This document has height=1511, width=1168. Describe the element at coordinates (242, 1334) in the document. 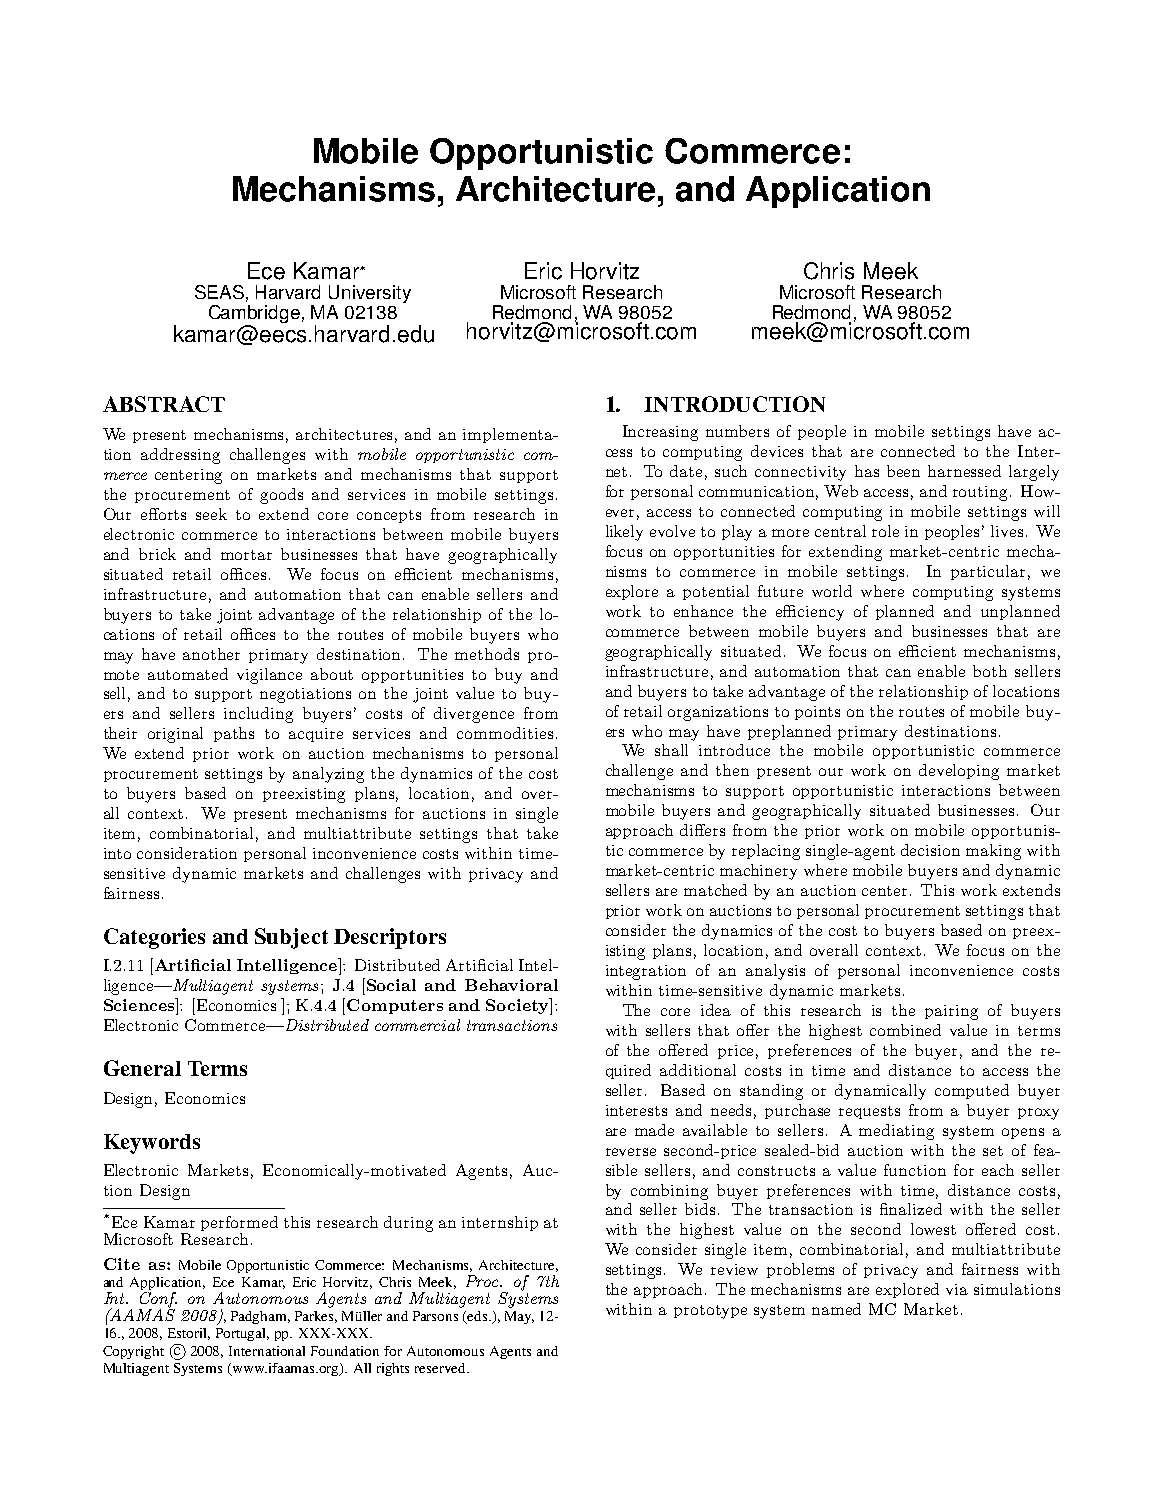

I see `Portugal` at that location.
